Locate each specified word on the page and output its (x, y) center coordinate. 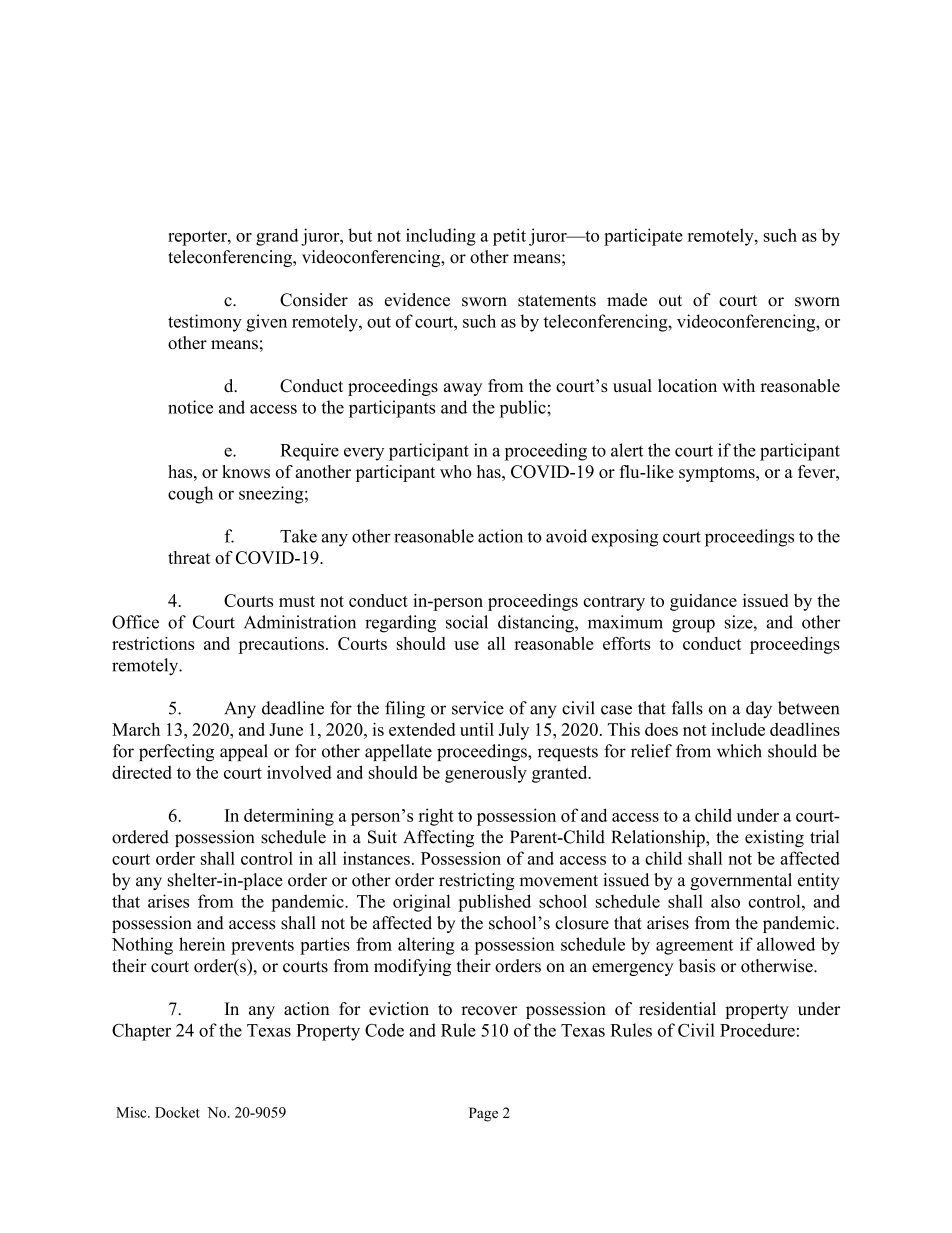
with (738, 385)
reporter (198, 238)
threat (189, 557)
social (467, 622)
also (725, 901)
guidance (703, 602)
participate (643, 237)
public (524, 409)
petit (509, 237)
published (494, 903)
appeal (244, 752)
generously (486, 774)
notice (190, 407)
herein (202, 944)
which (739, 751)
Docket (177, 1112)
